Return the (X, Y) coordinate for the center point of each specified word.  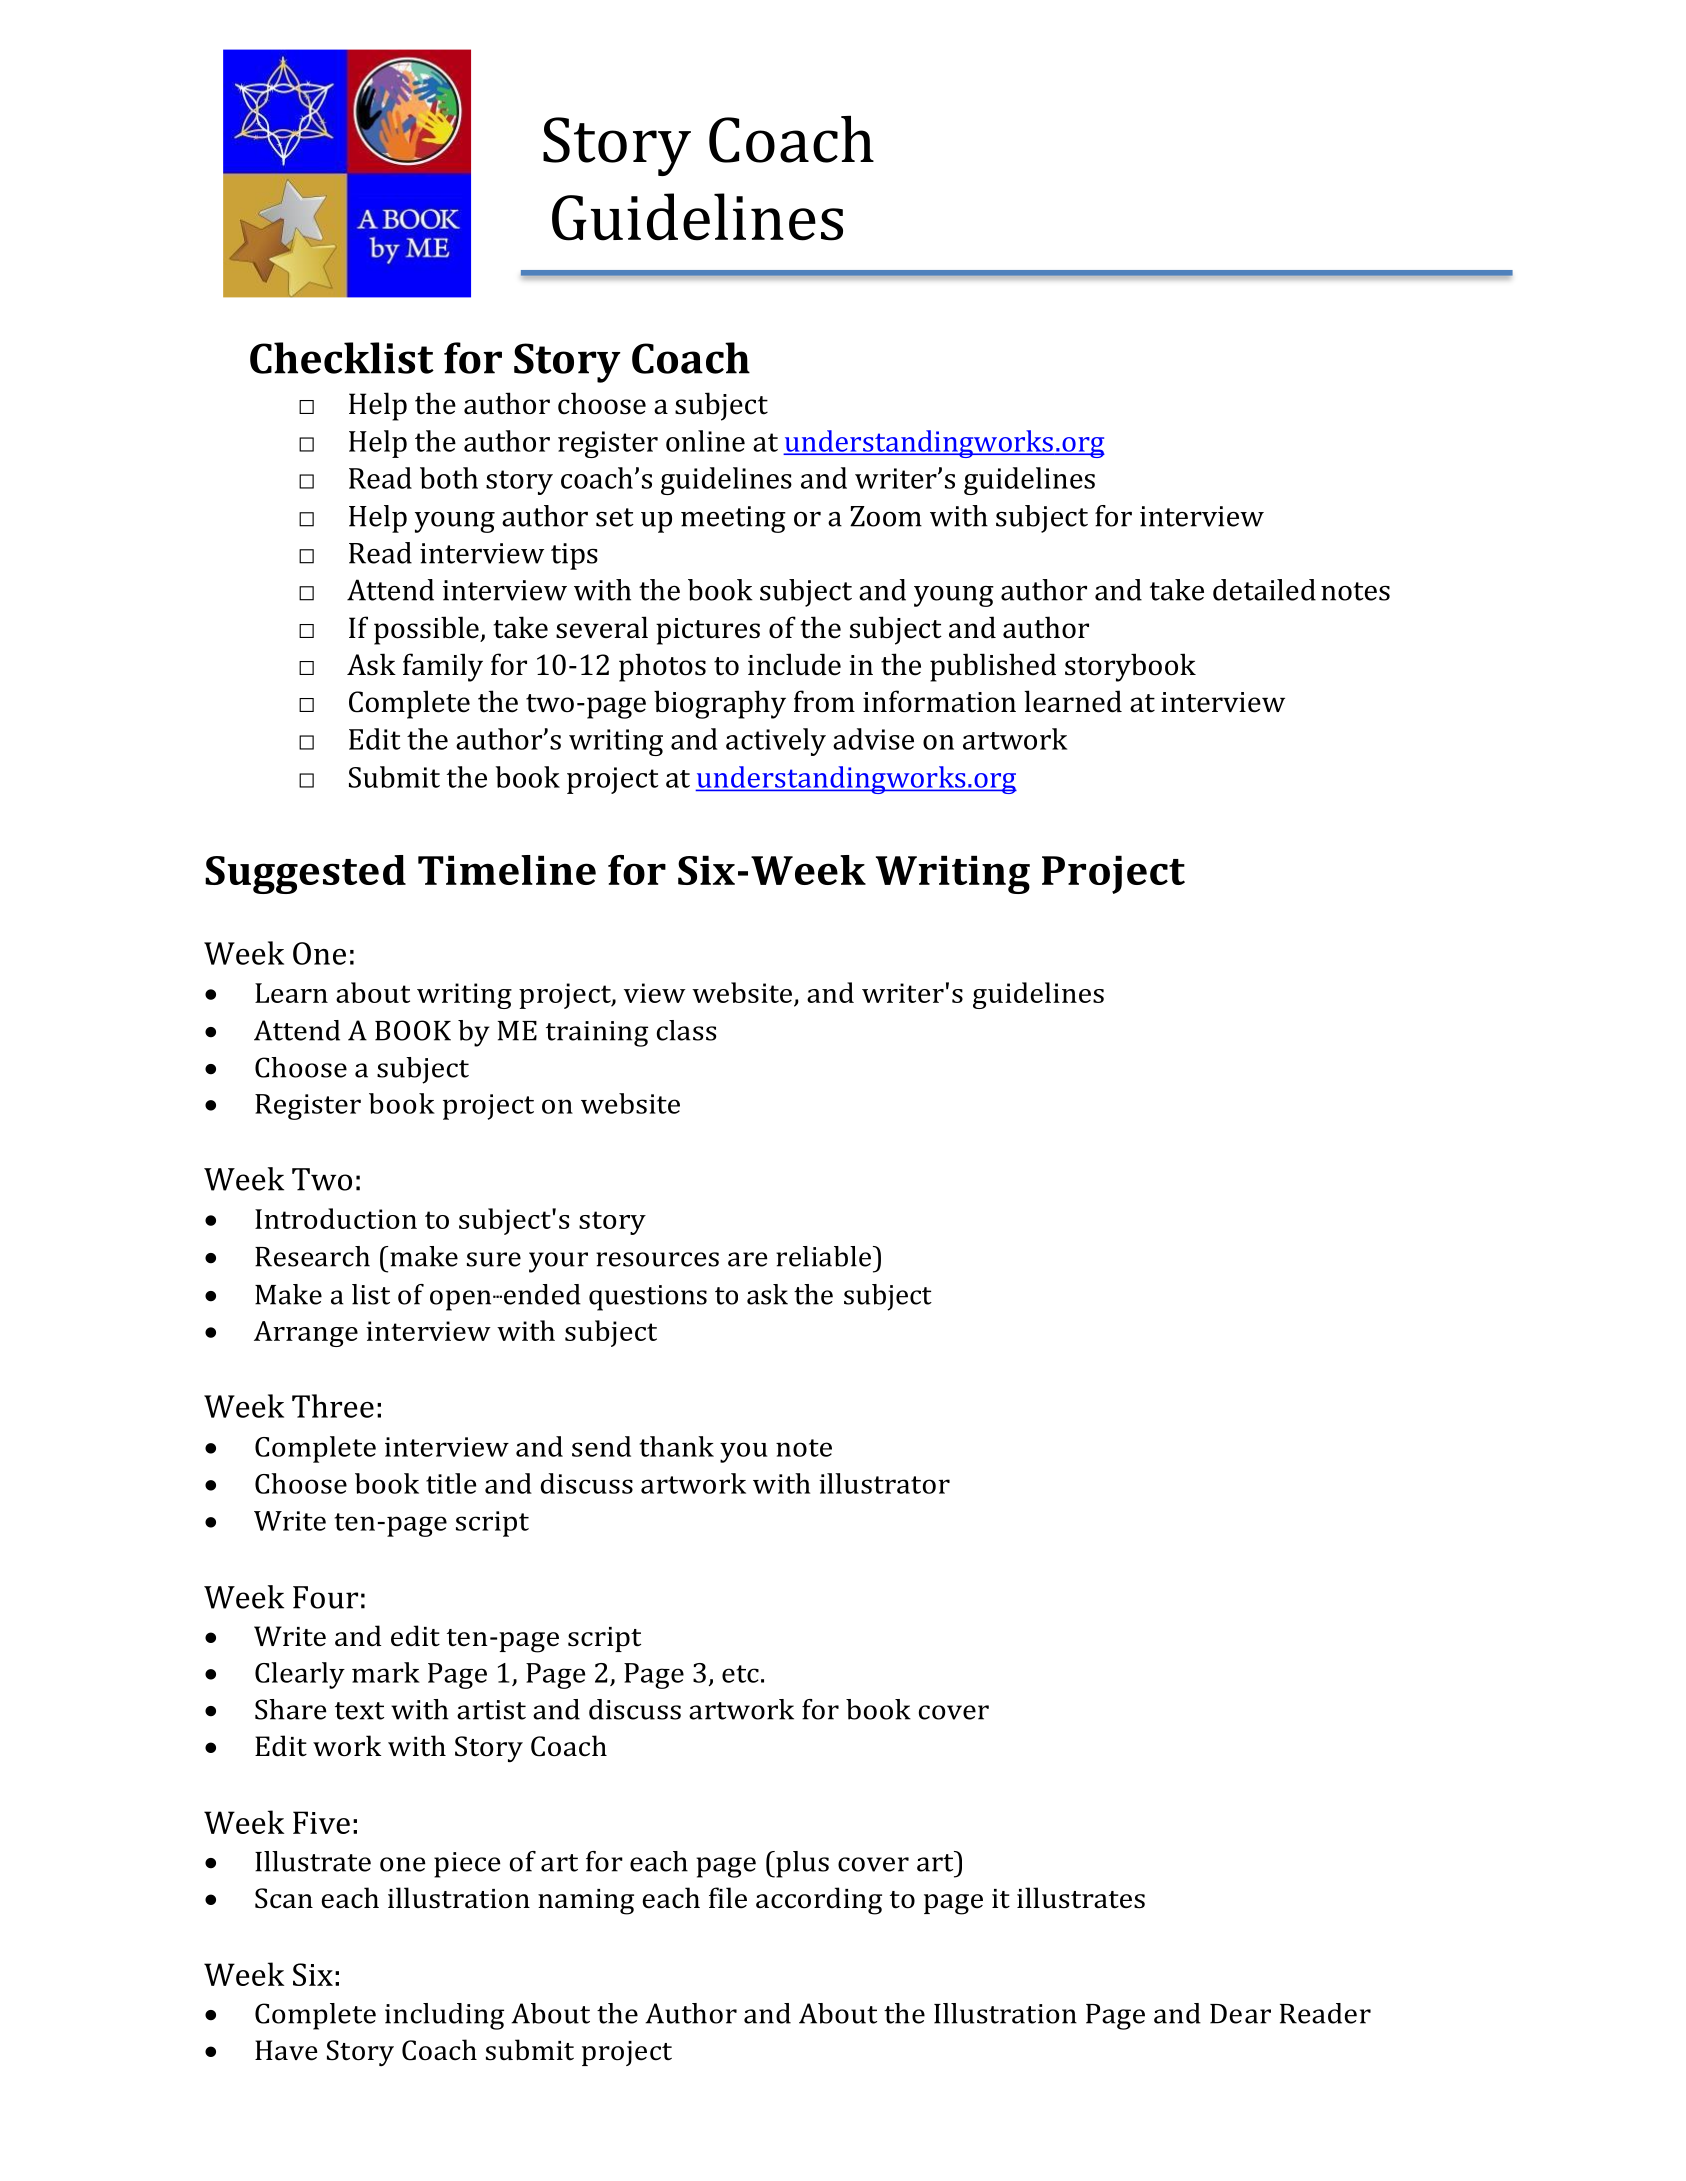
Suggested (305, 874)
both (449, 478)
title (451, 1483)
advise (873, 739)
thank (677, 1446)
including (444, 2016)
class (686, 1030)
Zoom (886, 516)
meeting (733, 519)
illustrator (884, 1483)
